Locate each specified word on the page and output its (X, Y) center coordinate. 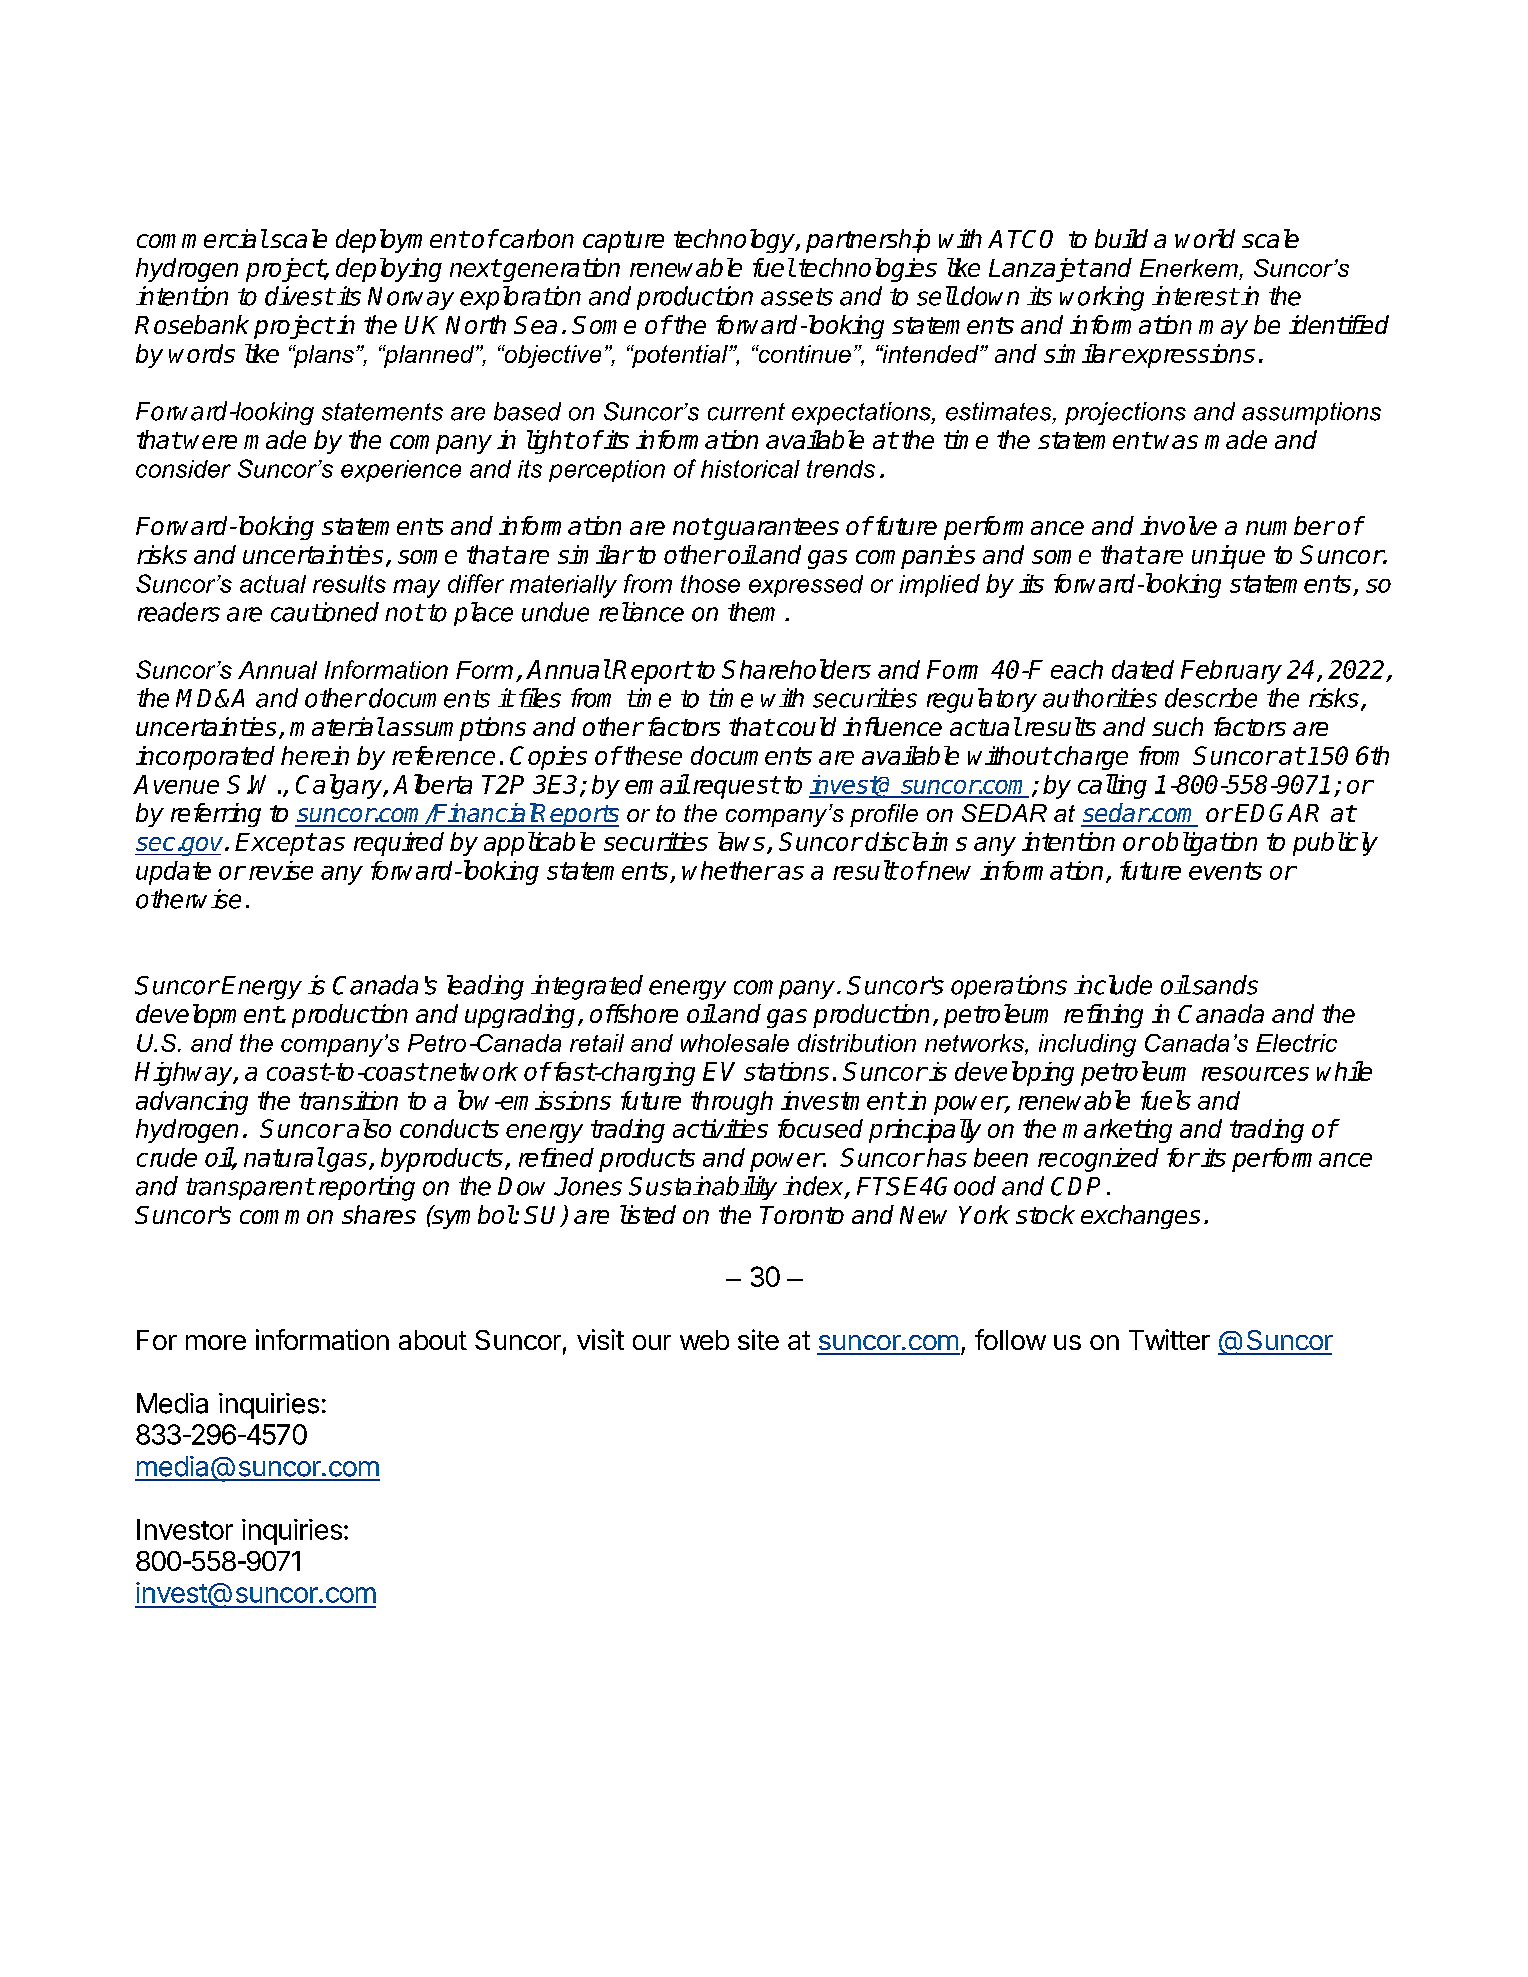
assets (797, 297)
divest (299, 296)
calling (1112, 786)
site (758, 1339)
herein (315, 755)
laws (741, 841)
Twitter (1169, 1339)
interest (1195, 296)
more (216, 1342)
